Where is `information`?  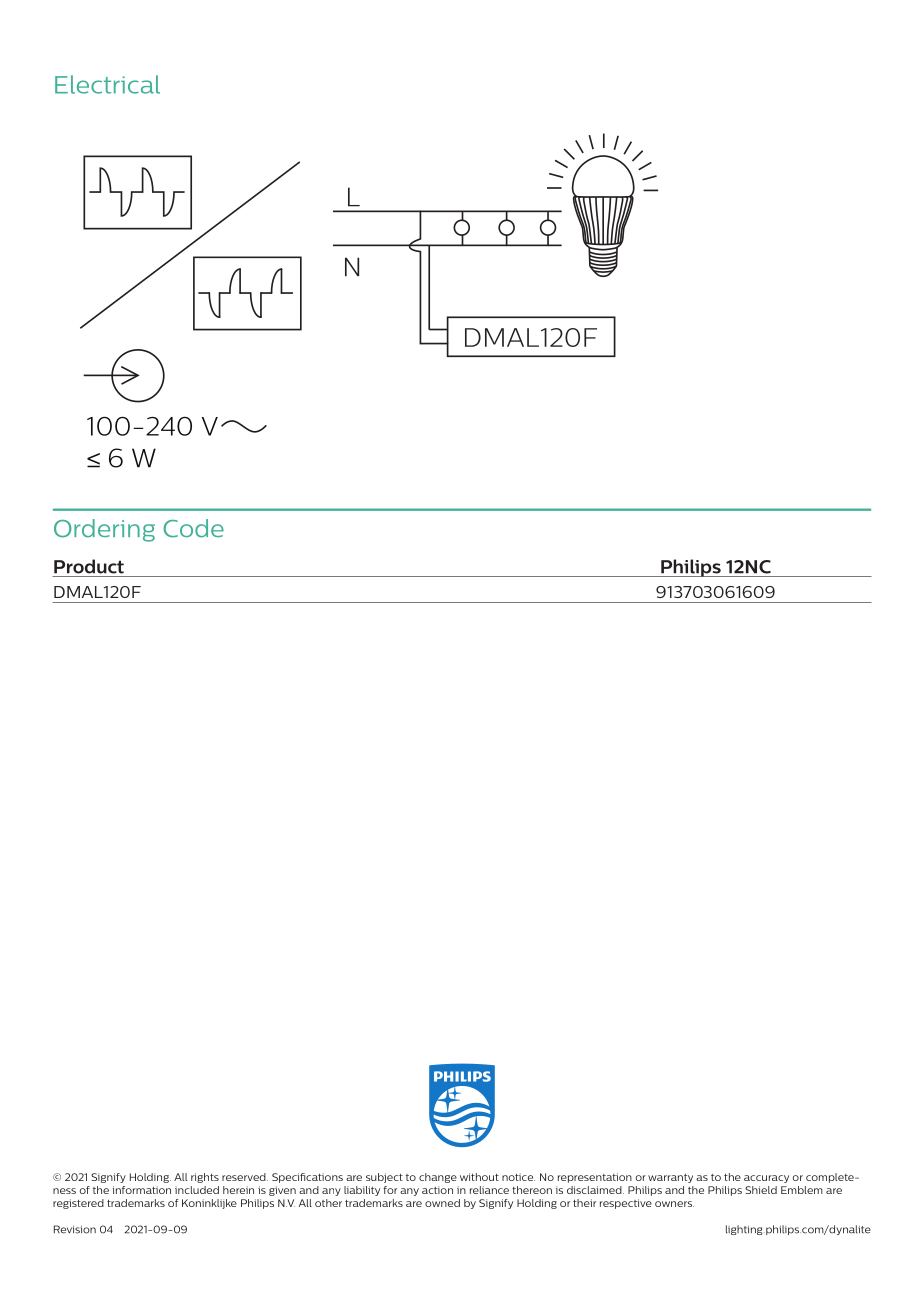 information is located at coordinates (141, 1190).
